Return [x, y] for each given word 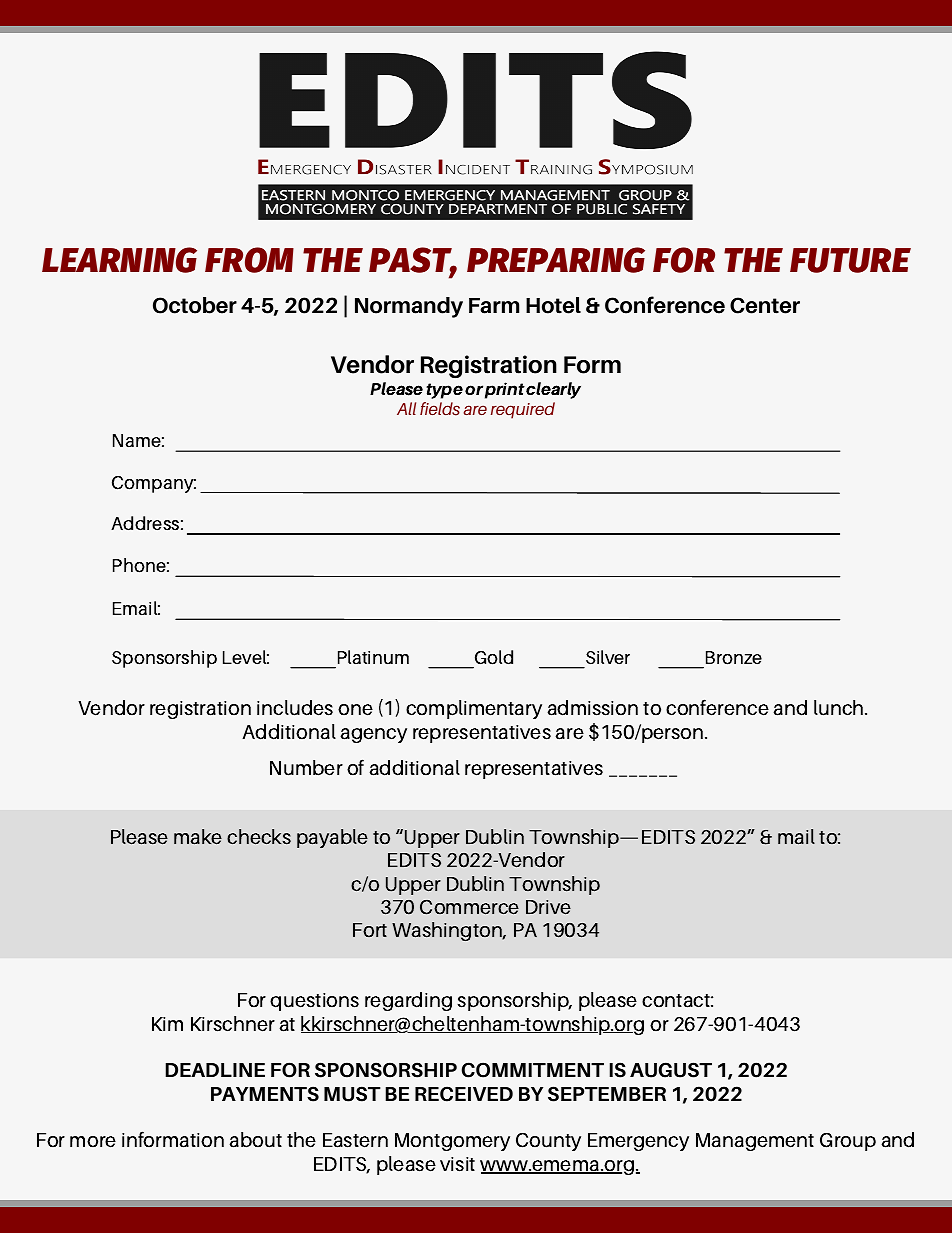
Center [765, 305]
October [195, 305]
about [255, 1140]
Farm [494, 306]
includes [295, 708]
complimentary [474, 709]
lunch [840, 708]
